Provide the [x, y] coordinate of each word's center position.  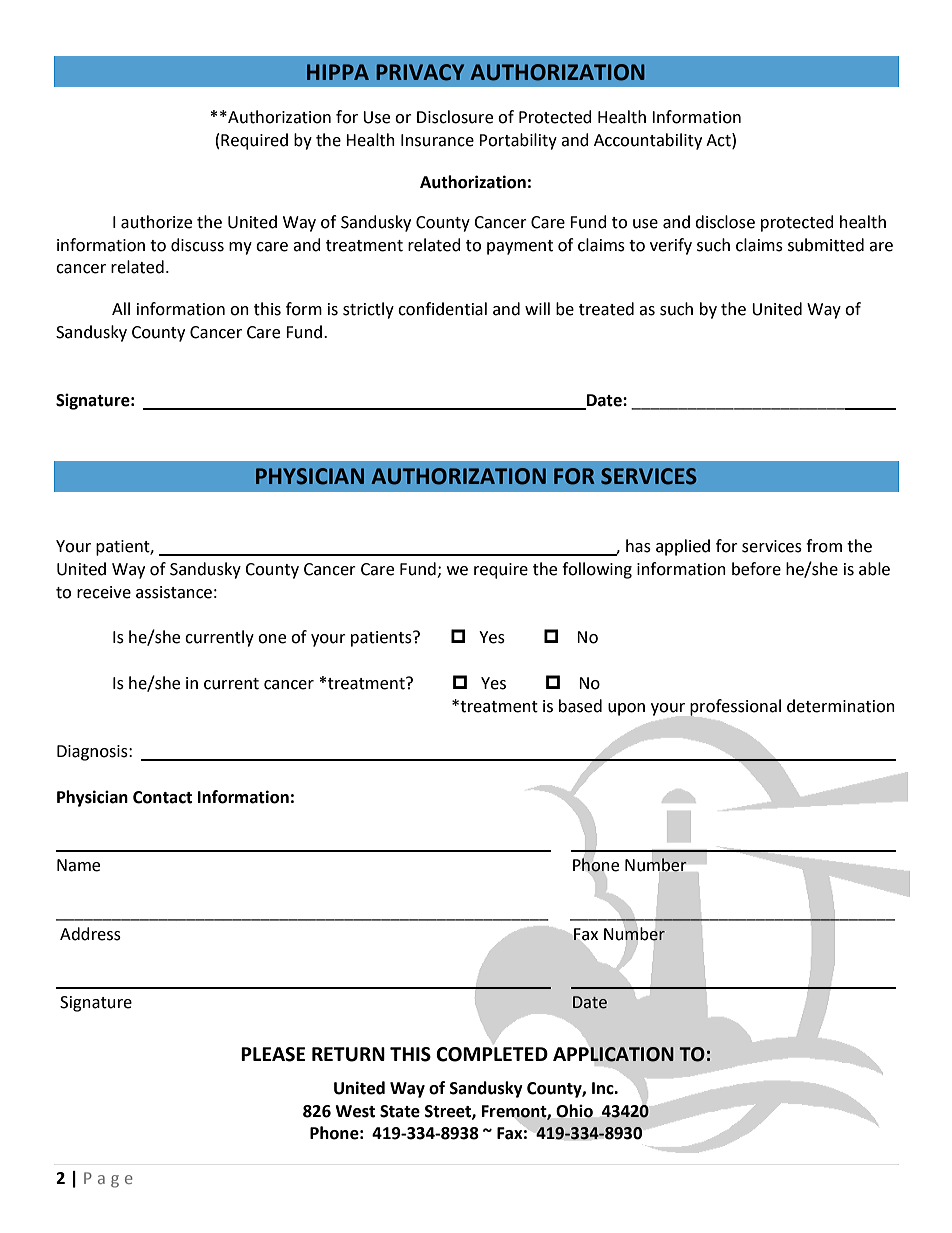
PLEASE [273, 1054]
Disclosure [455, 117]
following [597, 570]
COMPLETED [492, 1054]
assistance [174, 592]
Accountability [648, 141]
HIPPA [338, 72]
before [756, 569]
